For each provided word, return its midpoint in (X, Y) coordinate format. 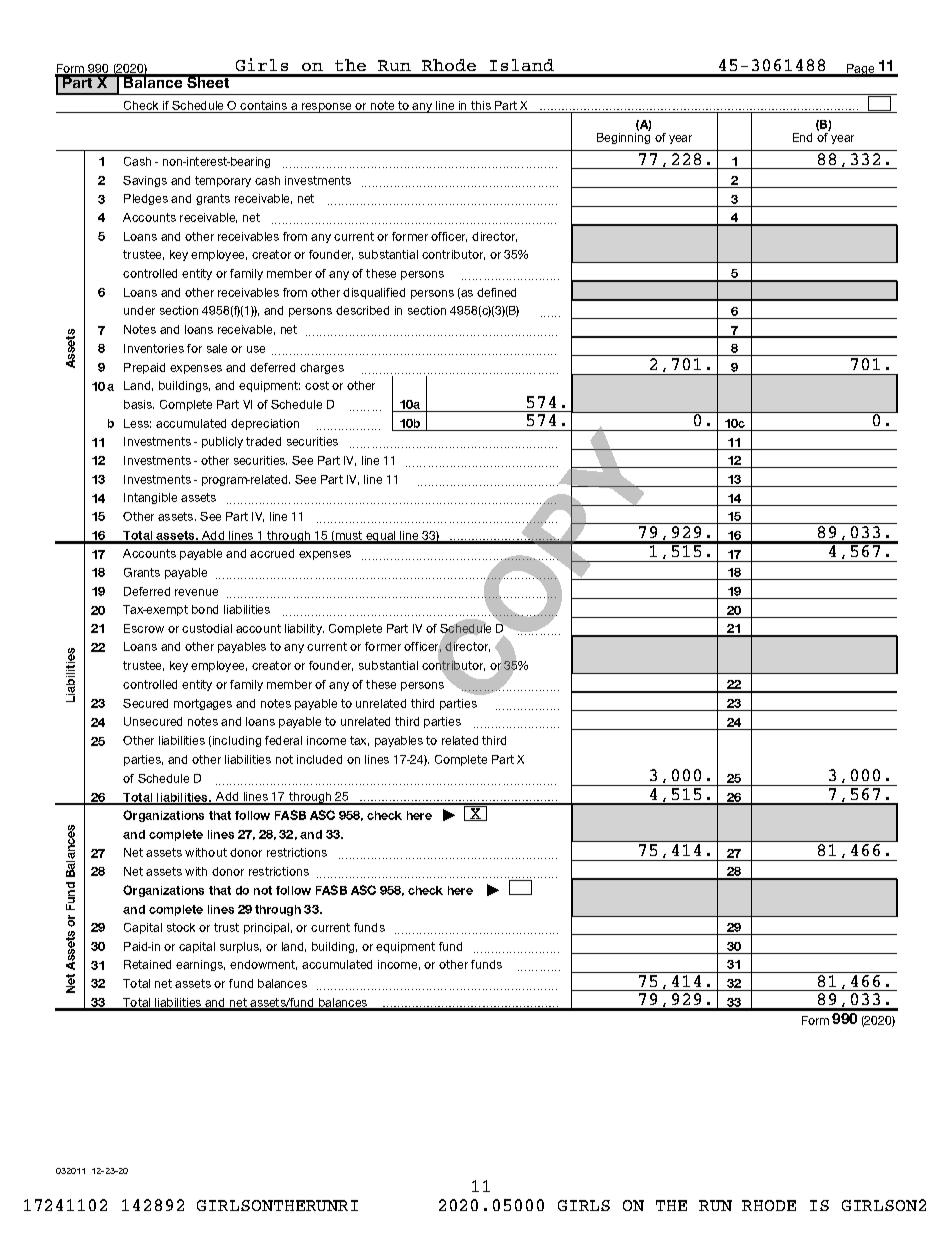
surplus (240, 947)
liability (304, 629)
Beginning (623, 138)
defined (496, 292)
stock (181, 927)
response (326, 108)
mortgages (203, 704)
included (319, 759)
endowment (263, 965)
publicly (222, 442)
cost (317, 385)
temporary (223, 181)
